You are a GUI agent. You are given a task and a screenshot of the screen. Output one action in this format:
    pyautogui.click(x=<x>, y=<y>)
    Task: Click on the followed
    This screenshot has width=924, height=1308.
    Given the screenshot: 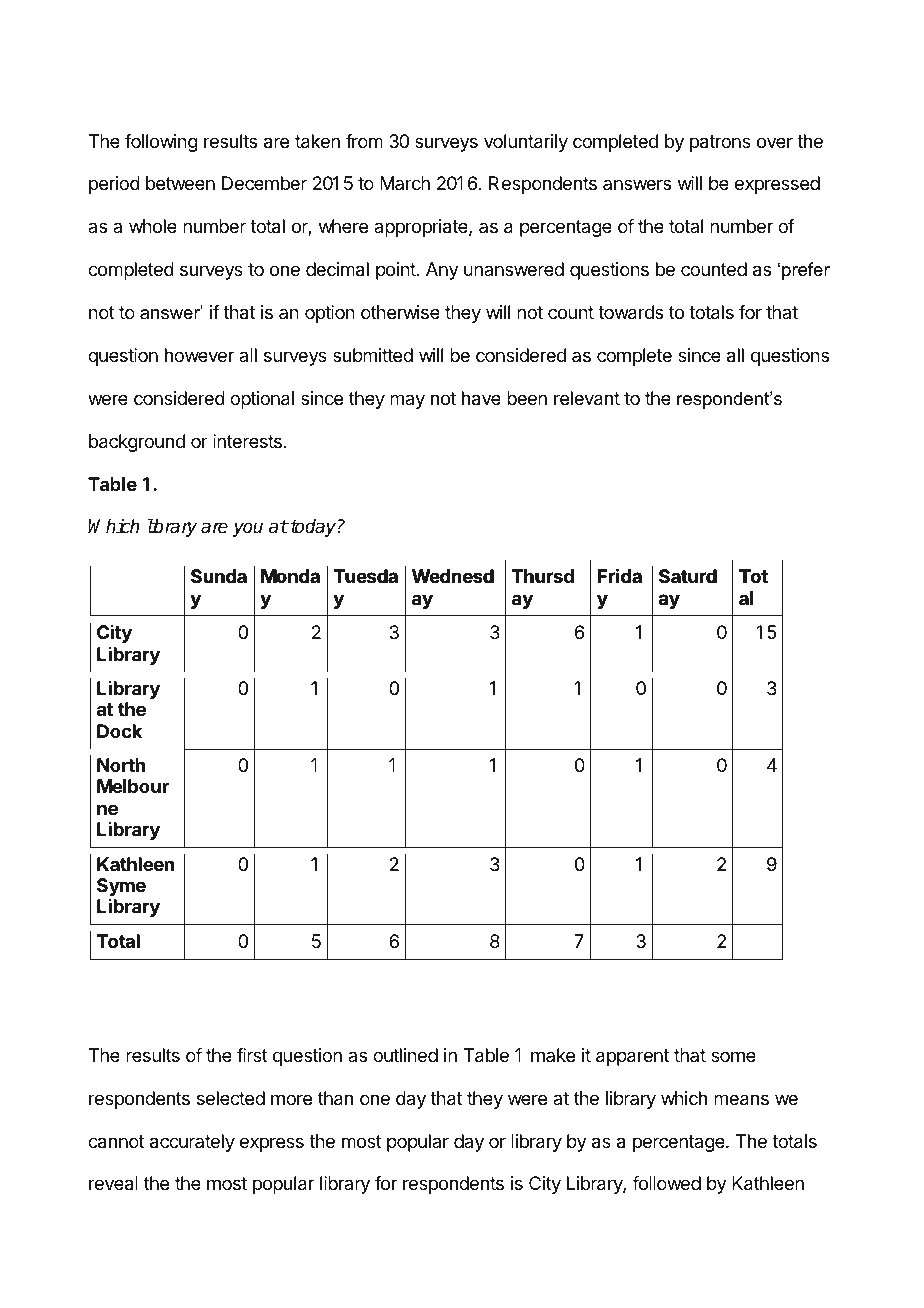 What is the action you would take?
    pyautogui.click(x=666, y=1183)
